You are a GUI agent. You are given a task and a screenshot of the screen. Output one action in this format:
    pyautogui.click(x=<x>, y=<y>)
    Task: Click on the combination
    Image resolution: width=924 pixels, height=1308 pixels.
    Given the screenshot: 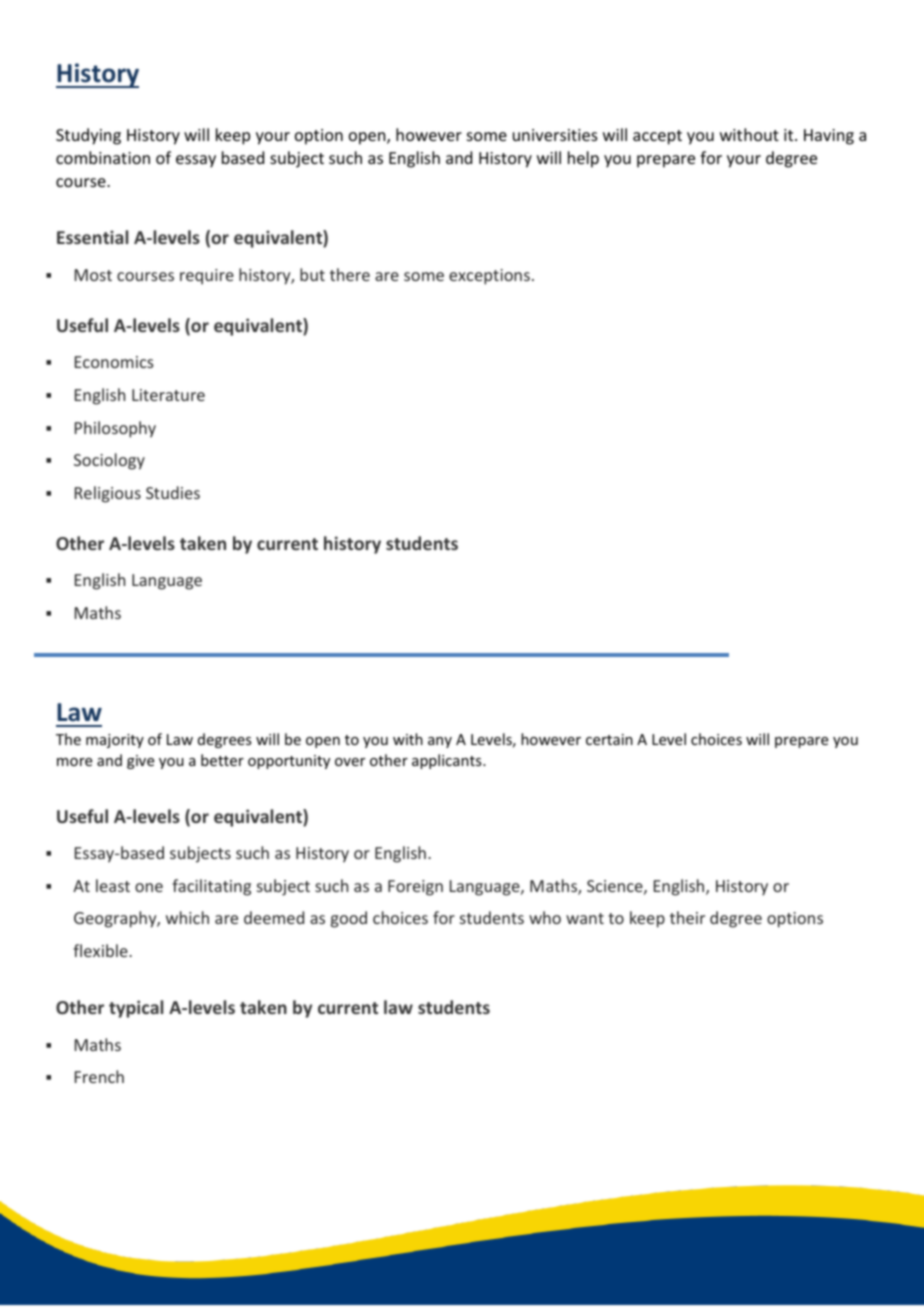 What is the action you would take?
    pyautogui.click(x=103, y=157)
